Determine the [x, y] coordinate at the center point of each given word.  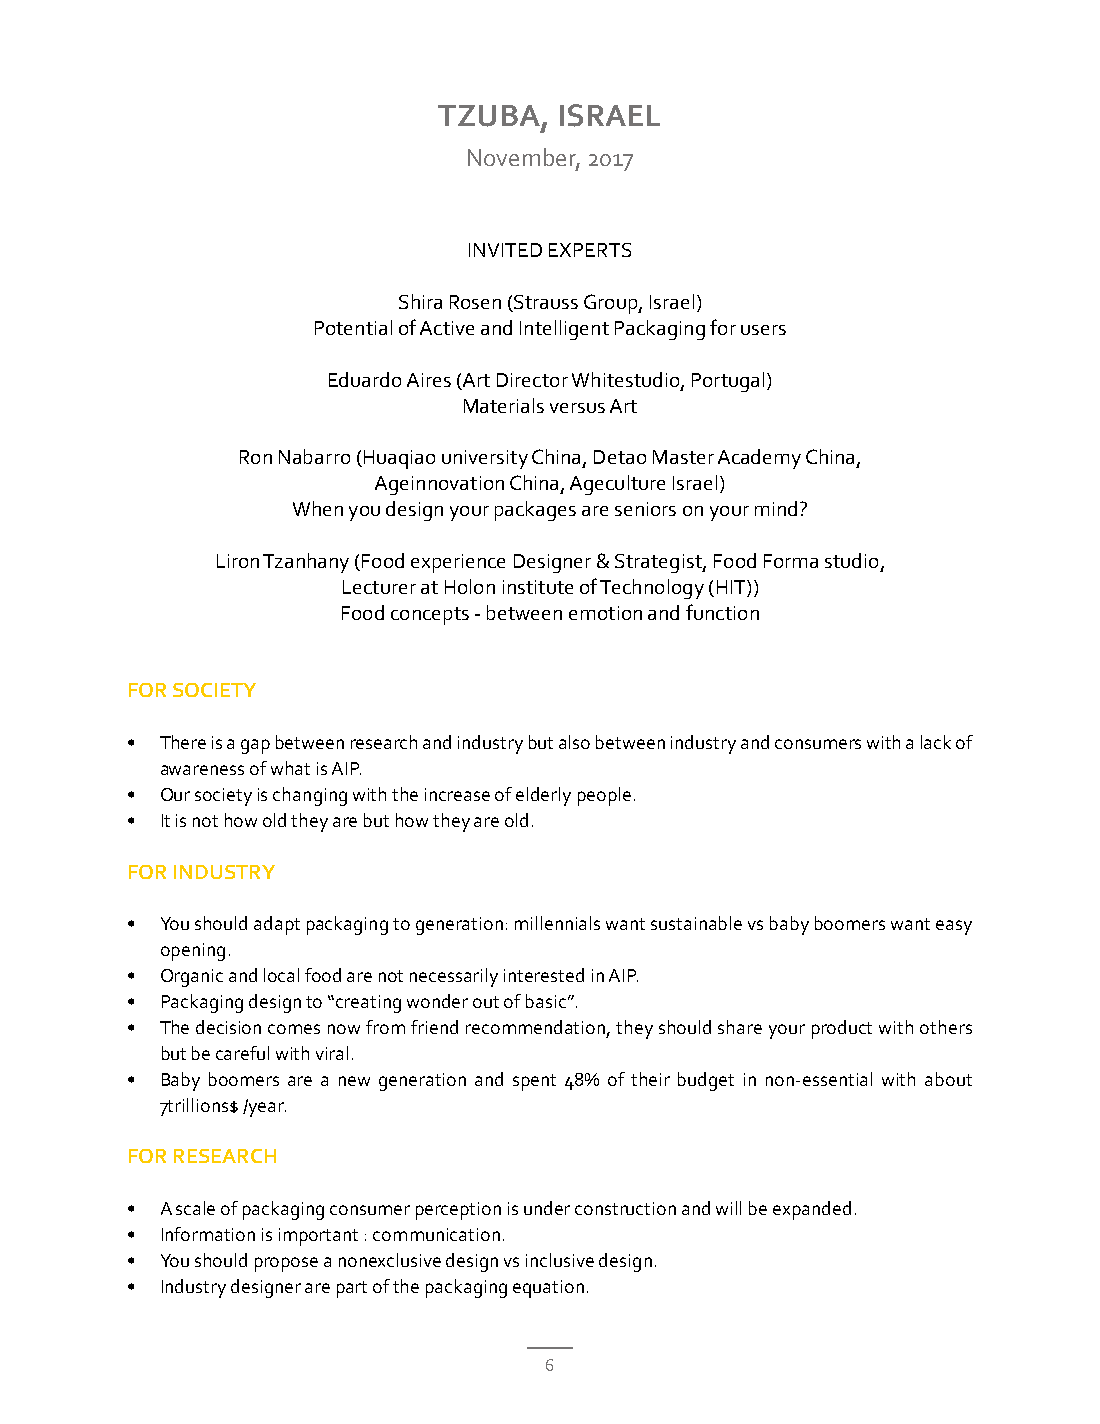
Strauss [545, 303]
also [574, 742]
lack [936, 742]
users [763, 330]
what [290, 768]
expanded [812, 1210]
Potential [353, 327]
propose [286, 1264]
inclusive [560, 1260]
